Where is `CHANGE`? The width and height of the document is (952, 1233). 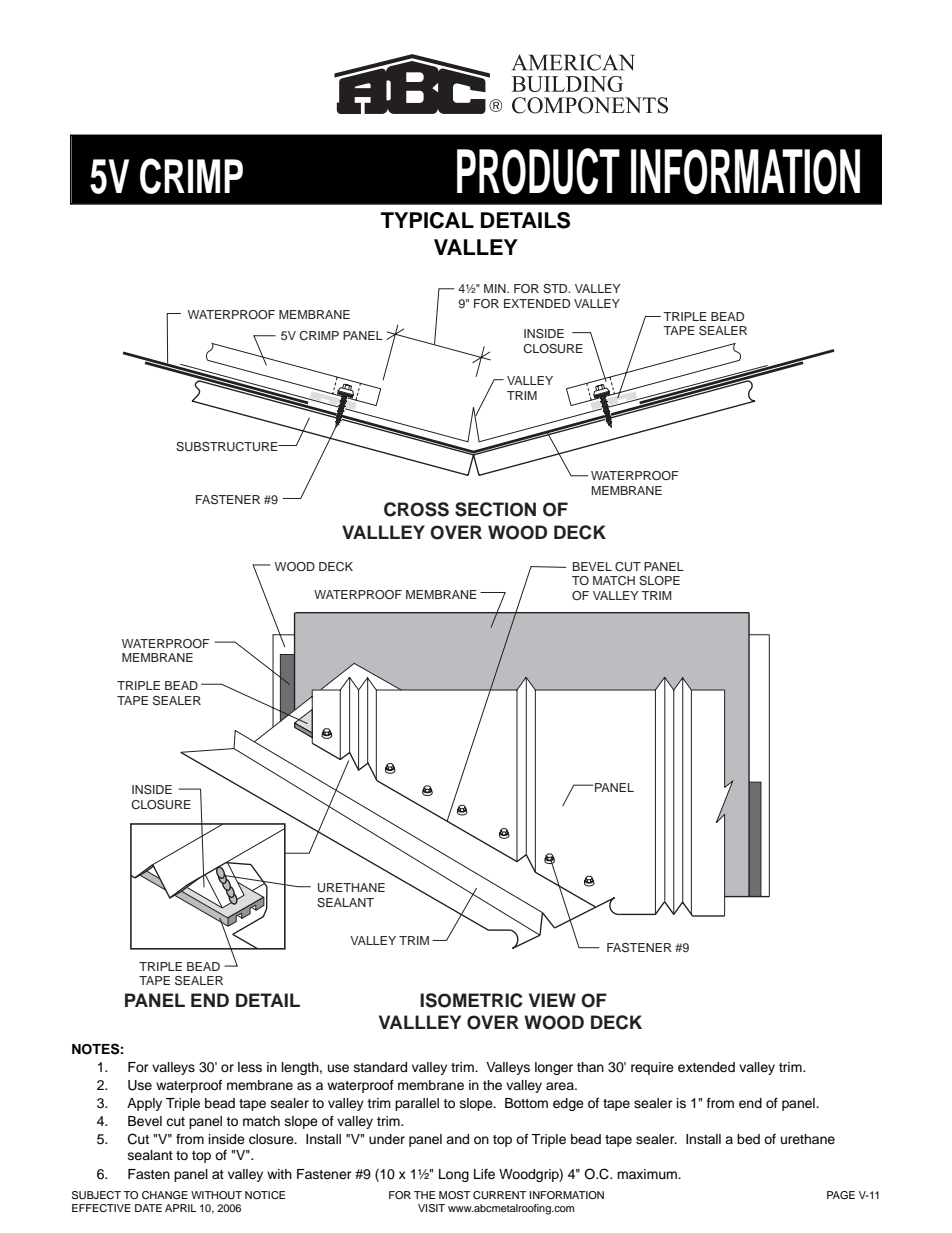
CHANGE is located at coordinates (165, 1195).
